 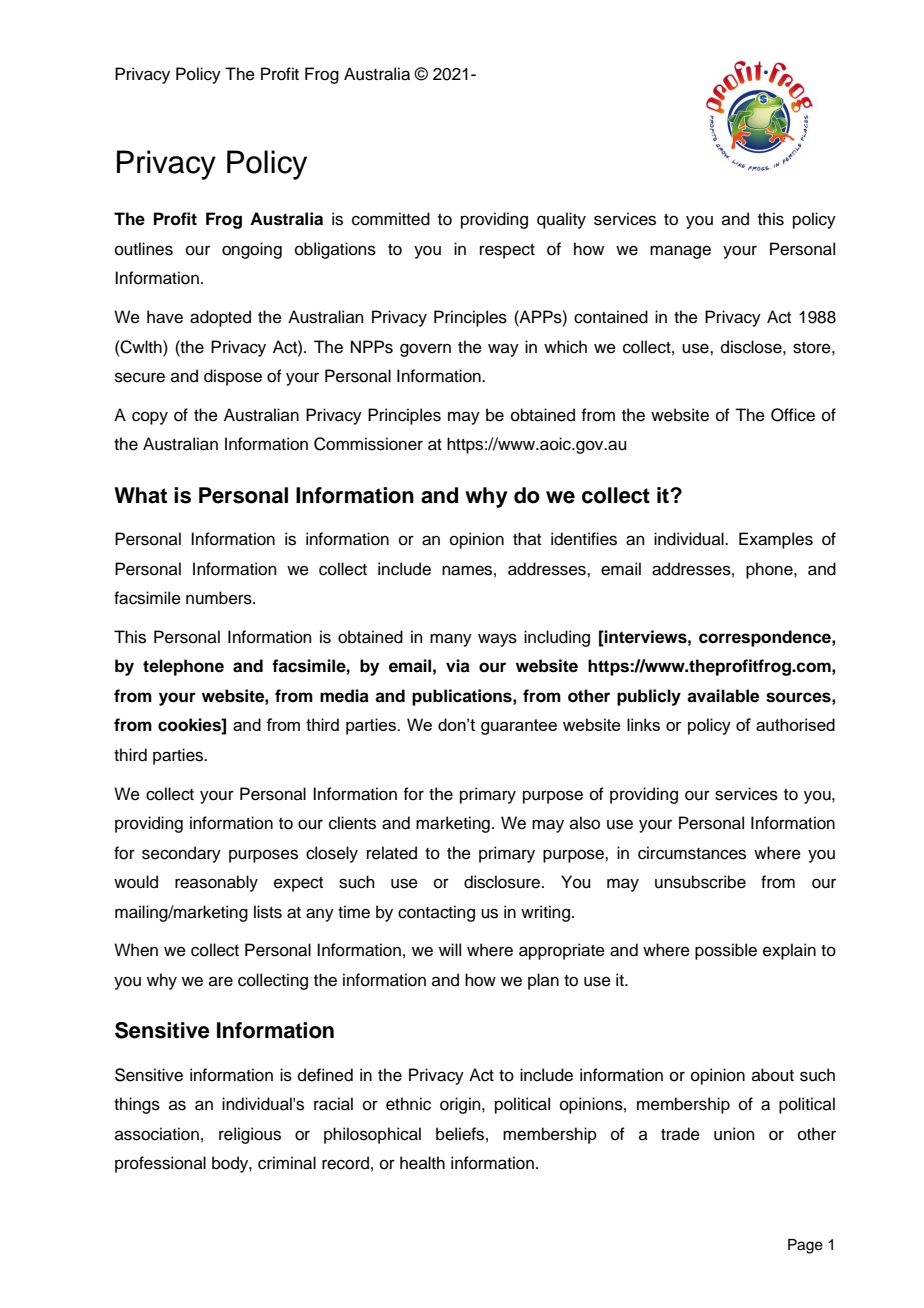 What do you see at coordinates (458, 666) in the screenshot?
I see `via` at bounding box center [458, 666].
